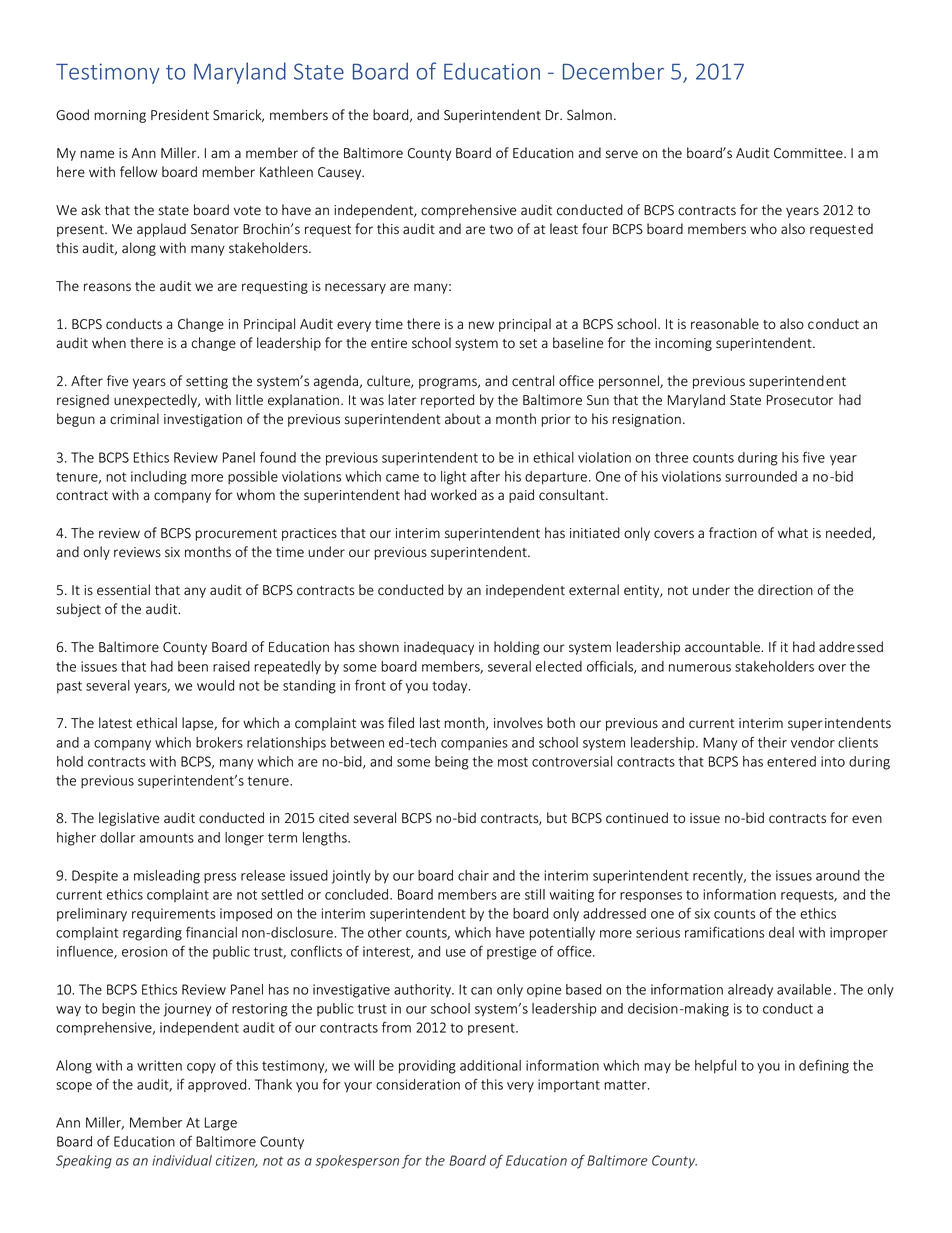 The height and width of the image is (1233, 952). What do you see at coordinates (613, 71) in the image?
I see `December` at bounding box center [613, 71].
